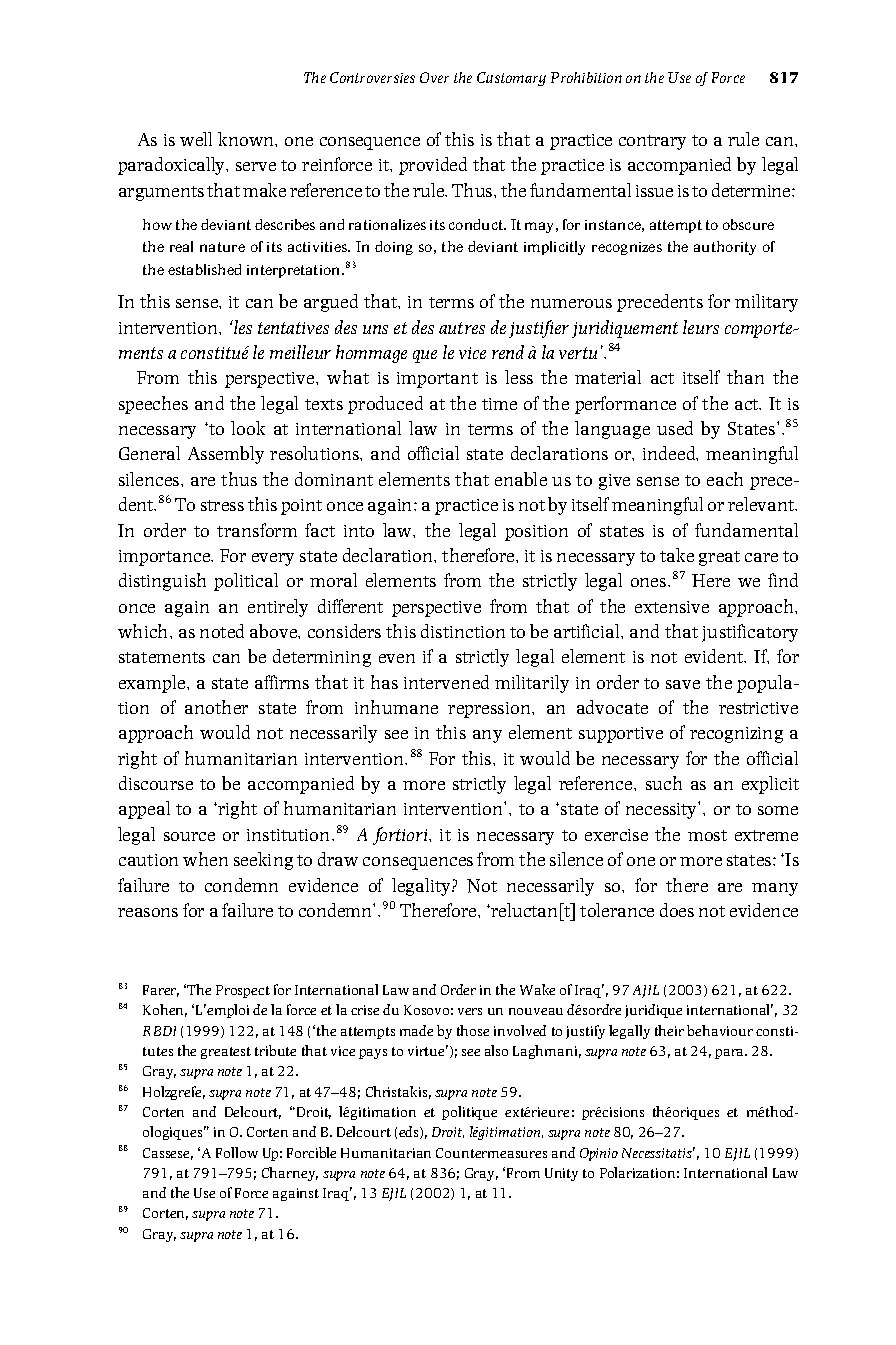 The width and height of the screenshot is (896, 1345). I want to click on behaviour, so click(720, 1030).
